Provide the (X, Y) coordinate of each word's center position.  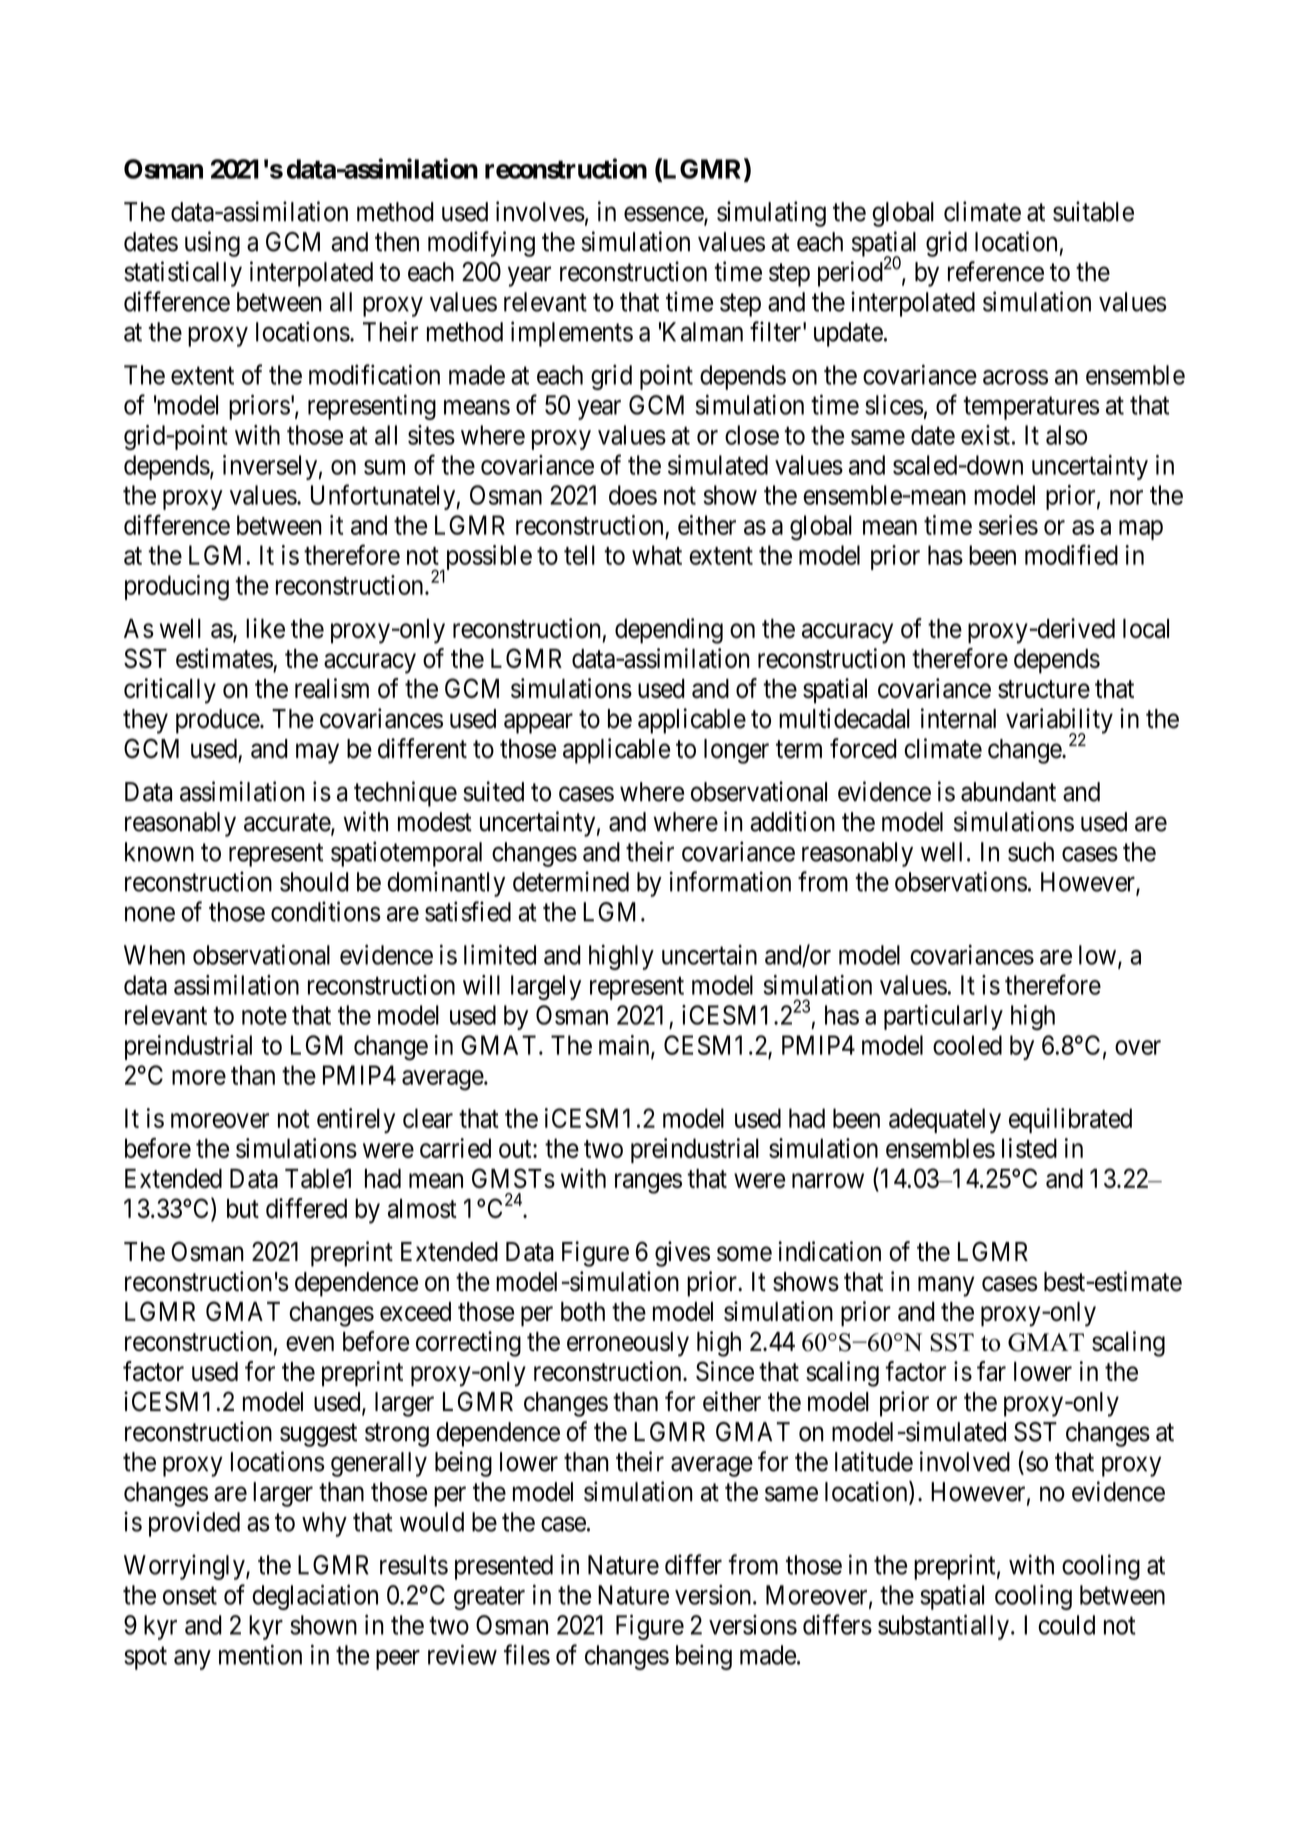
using (212, 244)
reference (996, 271)
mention (260, 1654)
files (527, 1654)
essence (664, 215)
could (1066, 1625)
